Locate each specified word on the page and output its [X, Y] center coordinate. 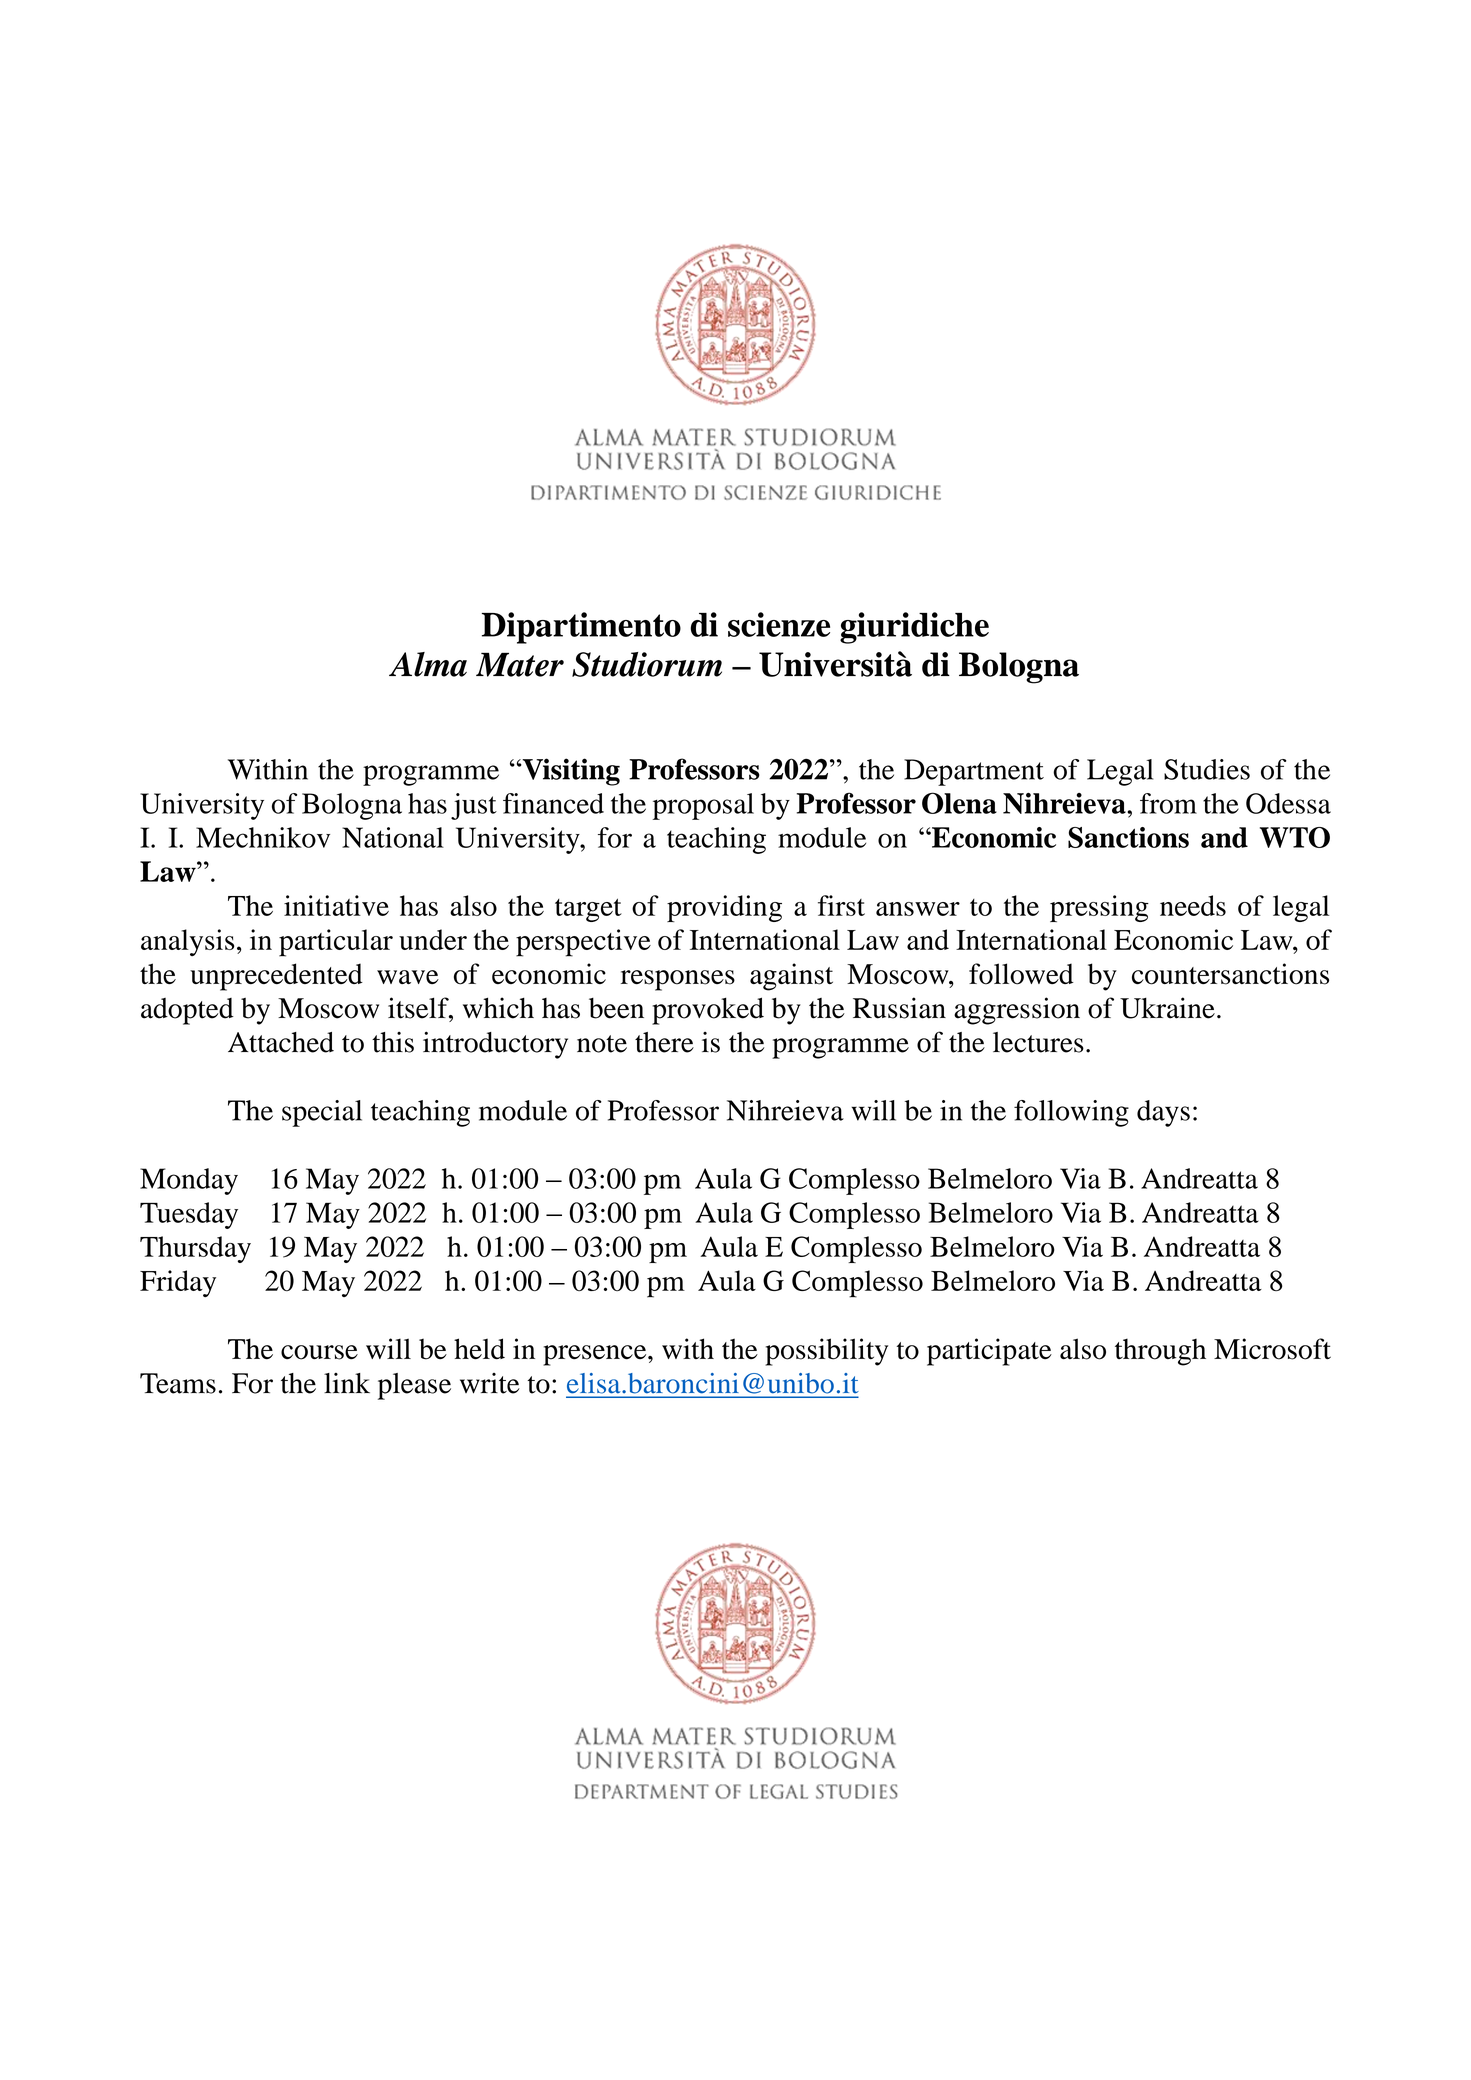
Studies [1207, 769]
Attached [281, 1042]
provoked [708, 1011]
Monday [189, 1181]
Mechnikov [263, 837]
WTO [1295, 837]
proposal [703, 806]
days [1163, 1113]
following [1071, 1113]
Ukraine [1167, 1008]
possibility [826, 1352]
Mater [520, 664]
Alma [428, 664]
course [319, 1352]
